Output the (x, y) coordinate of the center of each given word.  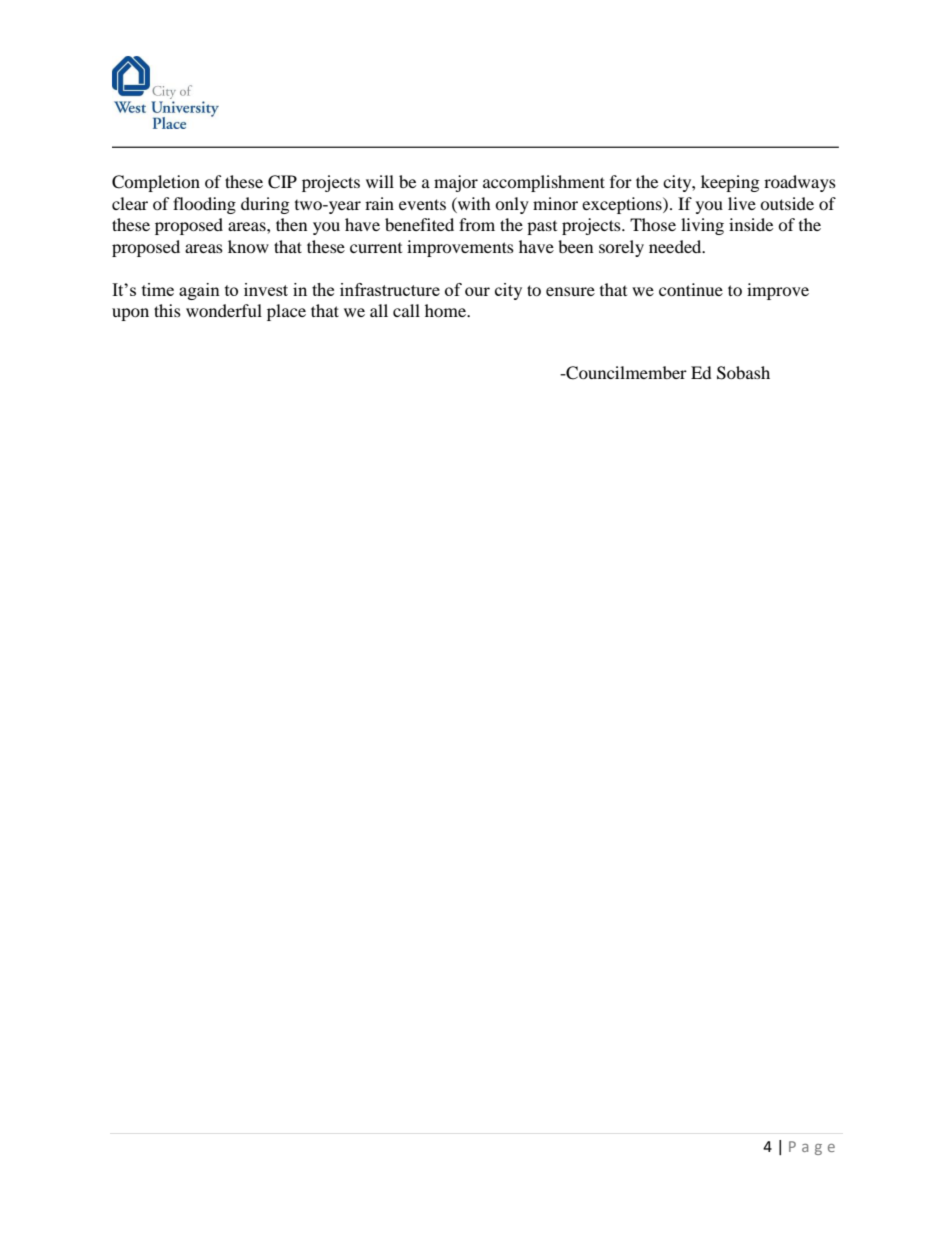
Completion (156, 183)
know (248, 246)
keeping (730, 183)
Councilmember (625, 373)
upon (130, 314)
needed (676, 246)
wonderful (224, 310)
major (456, 183)
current (376, 248)
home (447, 310)
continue (691, 289)
